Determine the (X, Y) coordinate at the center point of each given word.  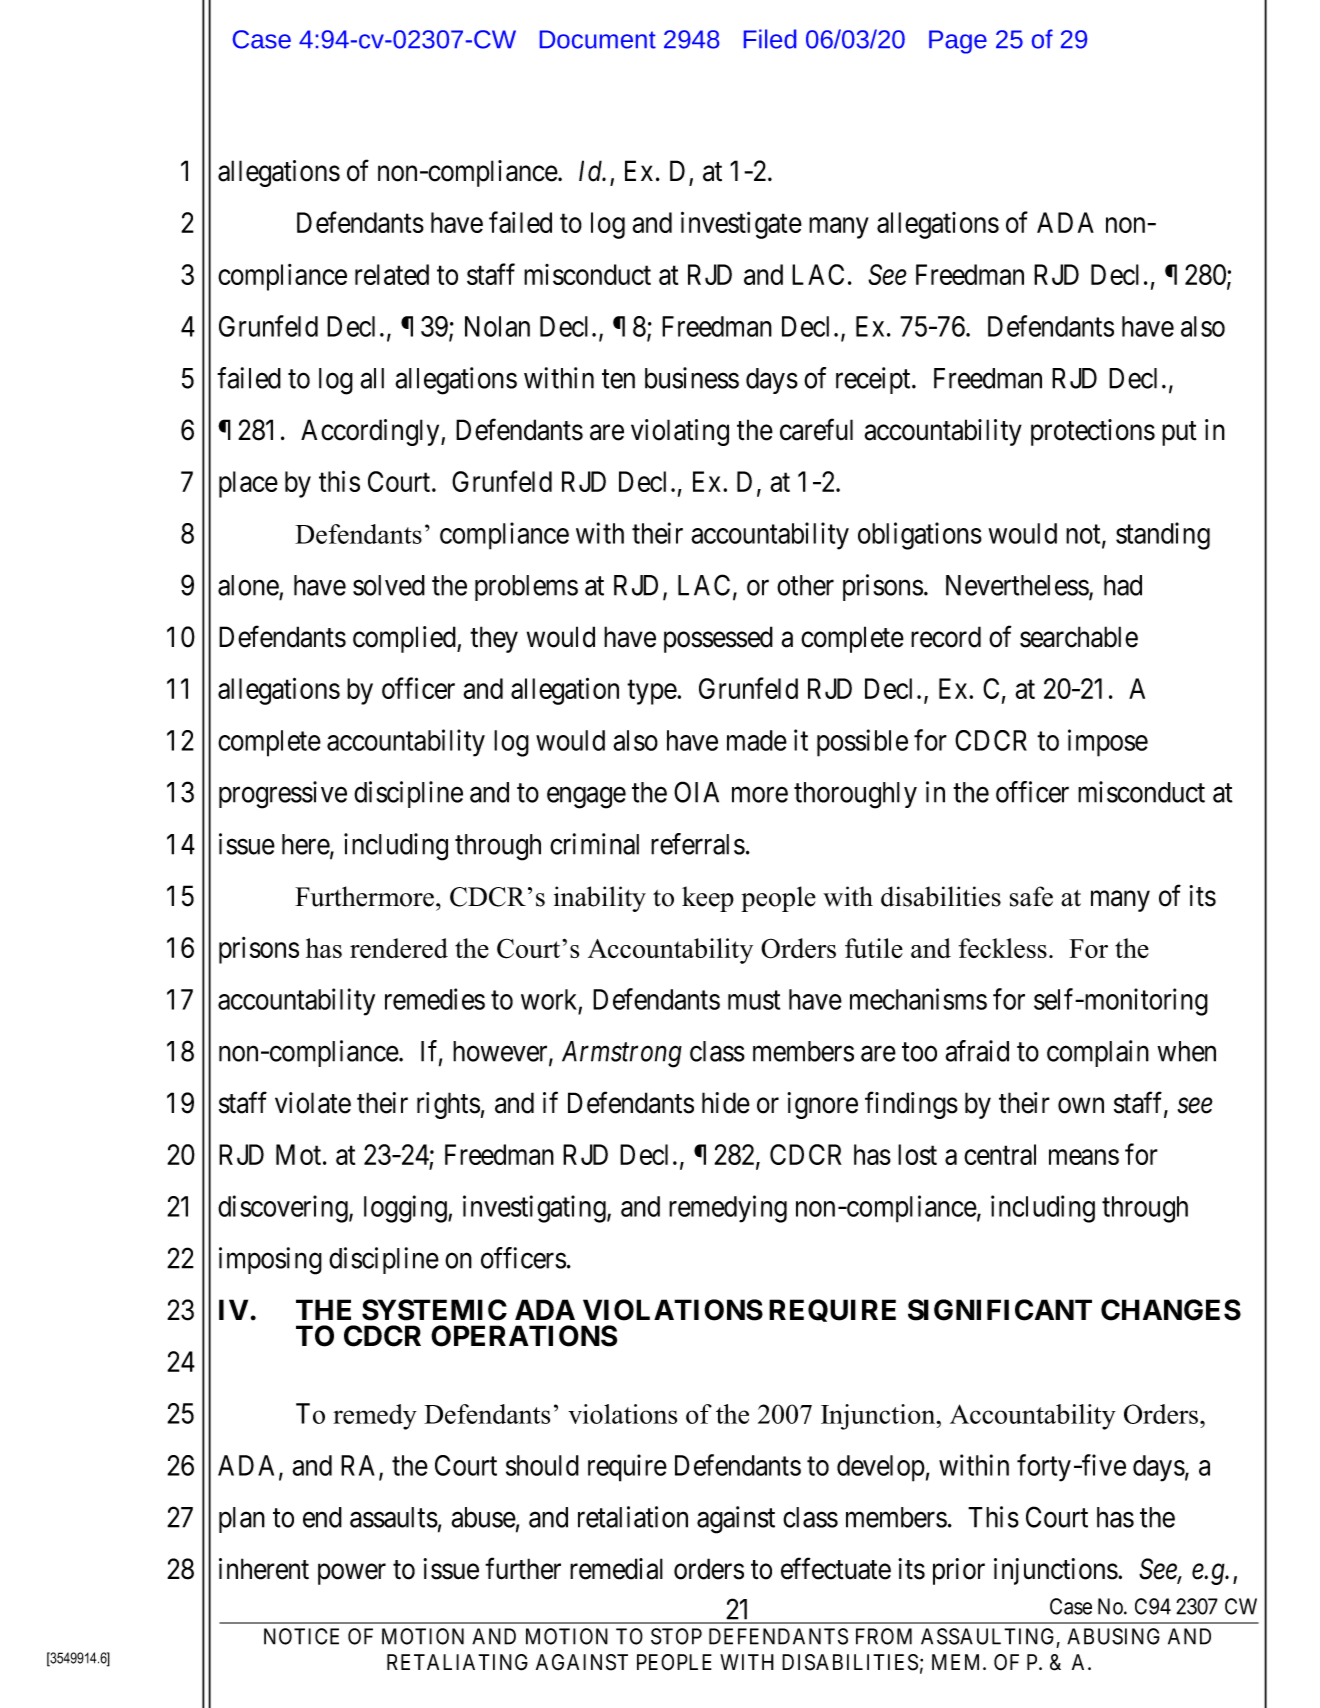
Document (598, 39)
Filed (770, 39)
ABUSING (1113, 1636)
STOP (676, 1636)
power (352, 1574)
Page (958, 42)
